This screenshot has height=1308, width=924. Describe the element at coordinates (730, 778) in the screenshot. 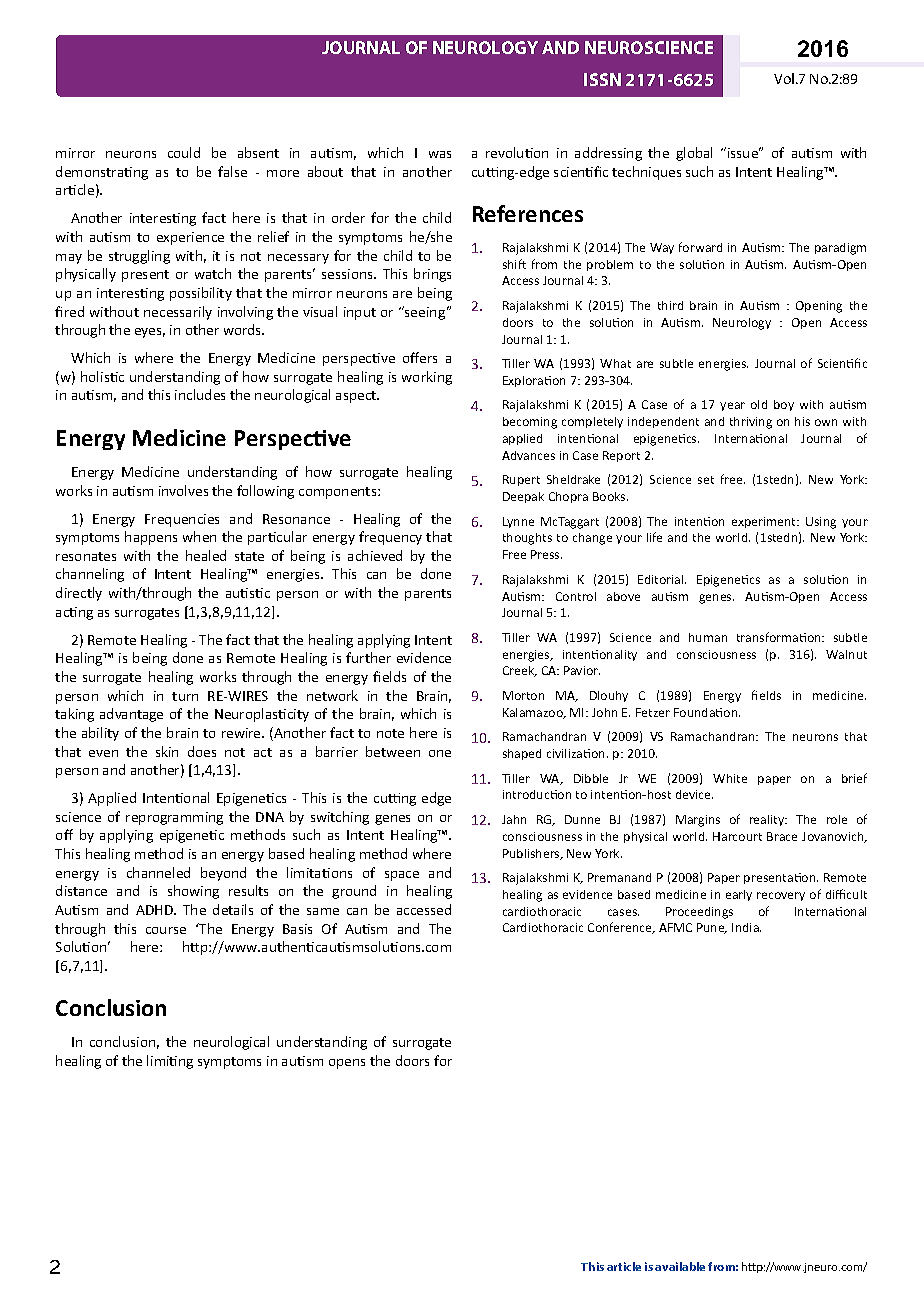

I see `White` at that location.
